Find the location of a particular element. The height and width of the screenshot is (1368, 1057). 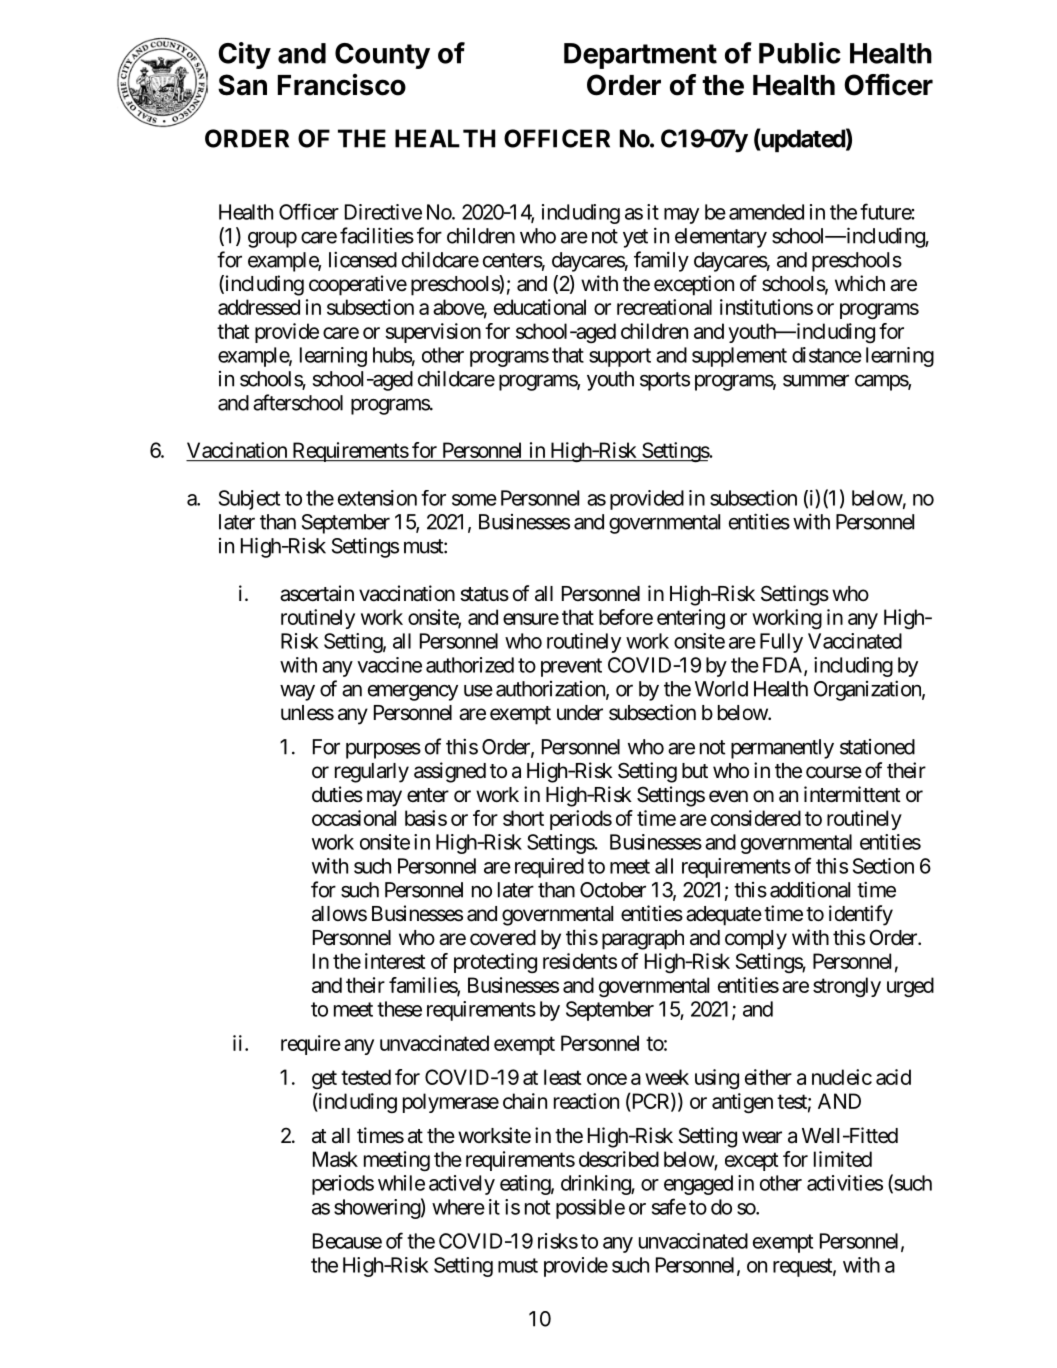

Francisco is located at coordinates (342, 85).
